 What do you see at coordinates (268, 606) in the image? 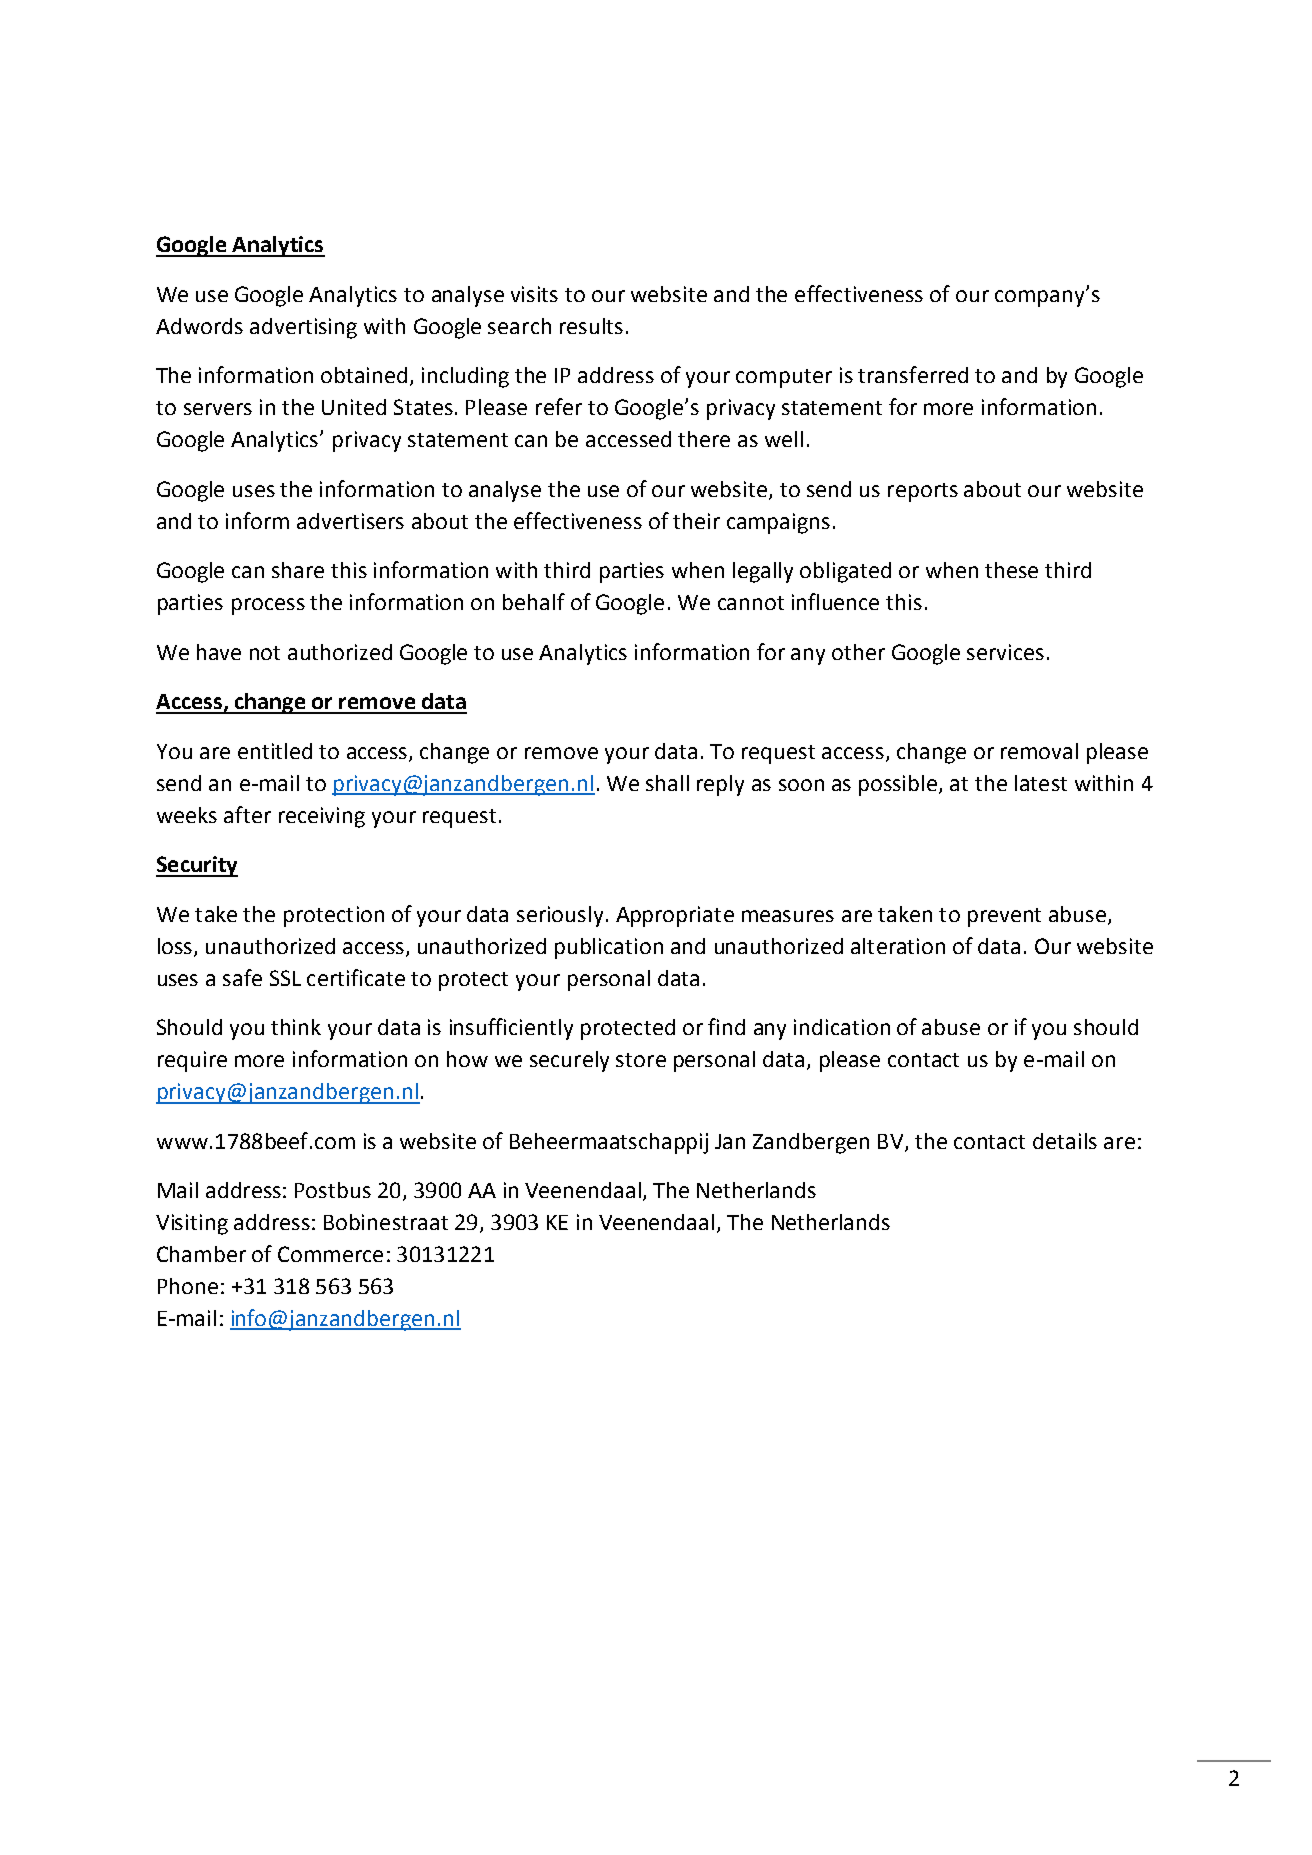
I see `process` at bounding box center [268, 606].
